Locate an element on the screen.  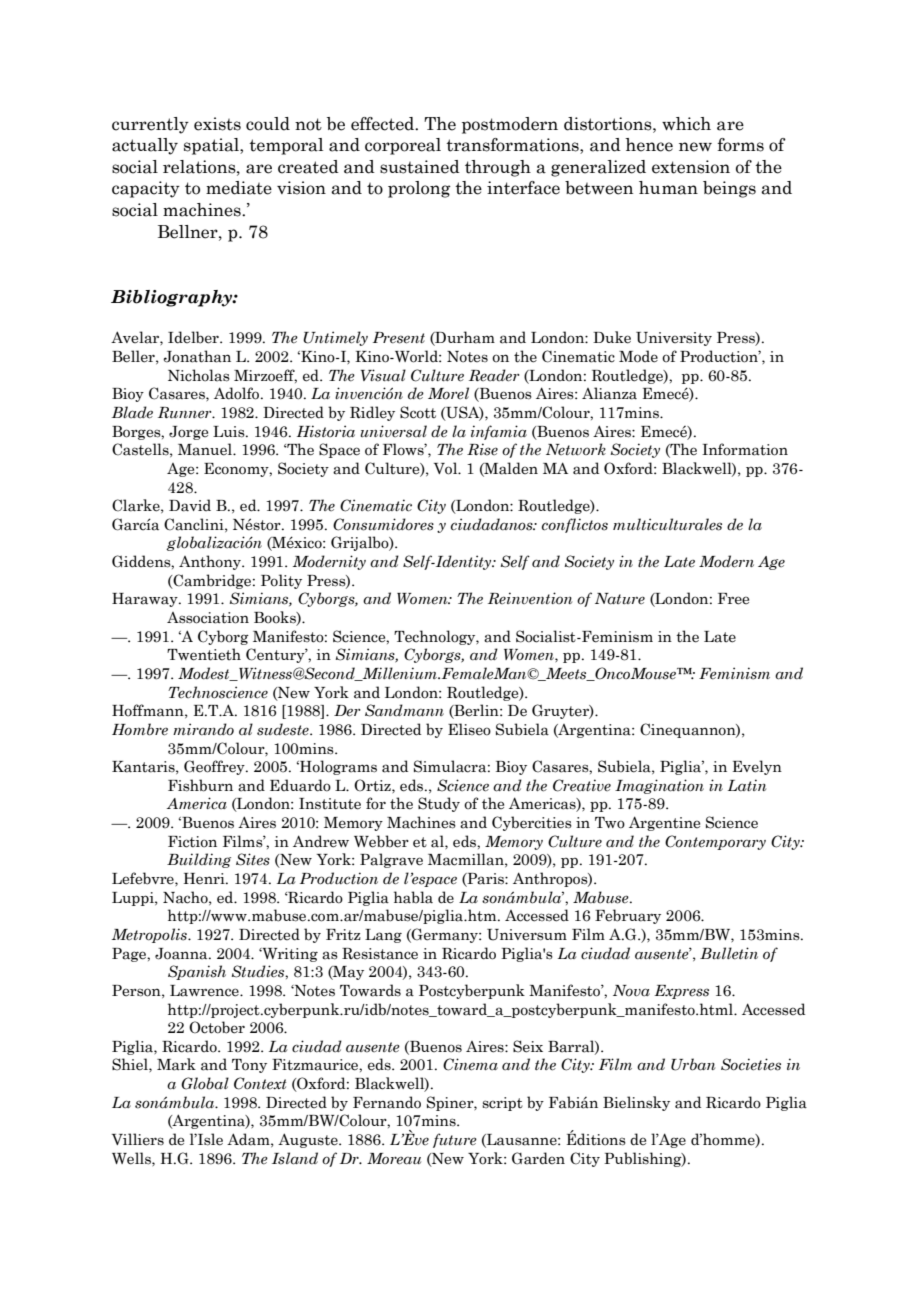
Runner is located at coordinates (186, 413).
